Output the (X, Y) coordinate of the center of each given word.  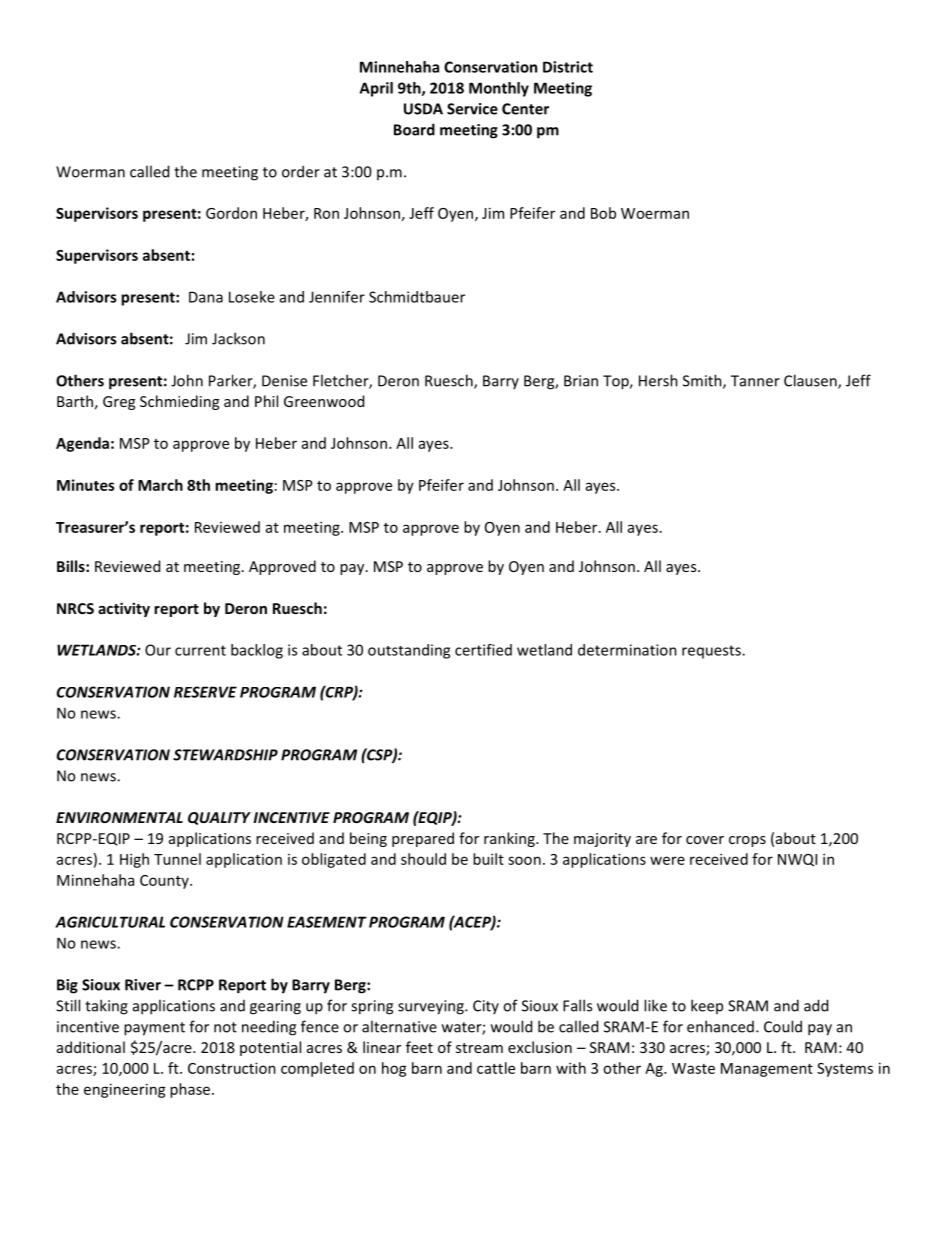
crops (747, 841)
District (568, 67)
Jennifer (337, 297)
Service (472, 109)
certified (483, 650)
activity (124, 609)
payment (154, 1029)
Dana (206, 297)
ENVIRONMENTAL (119, 817)
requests (712, 652)
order (301, 171)
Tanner (755, 381)
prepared (423, 839)
